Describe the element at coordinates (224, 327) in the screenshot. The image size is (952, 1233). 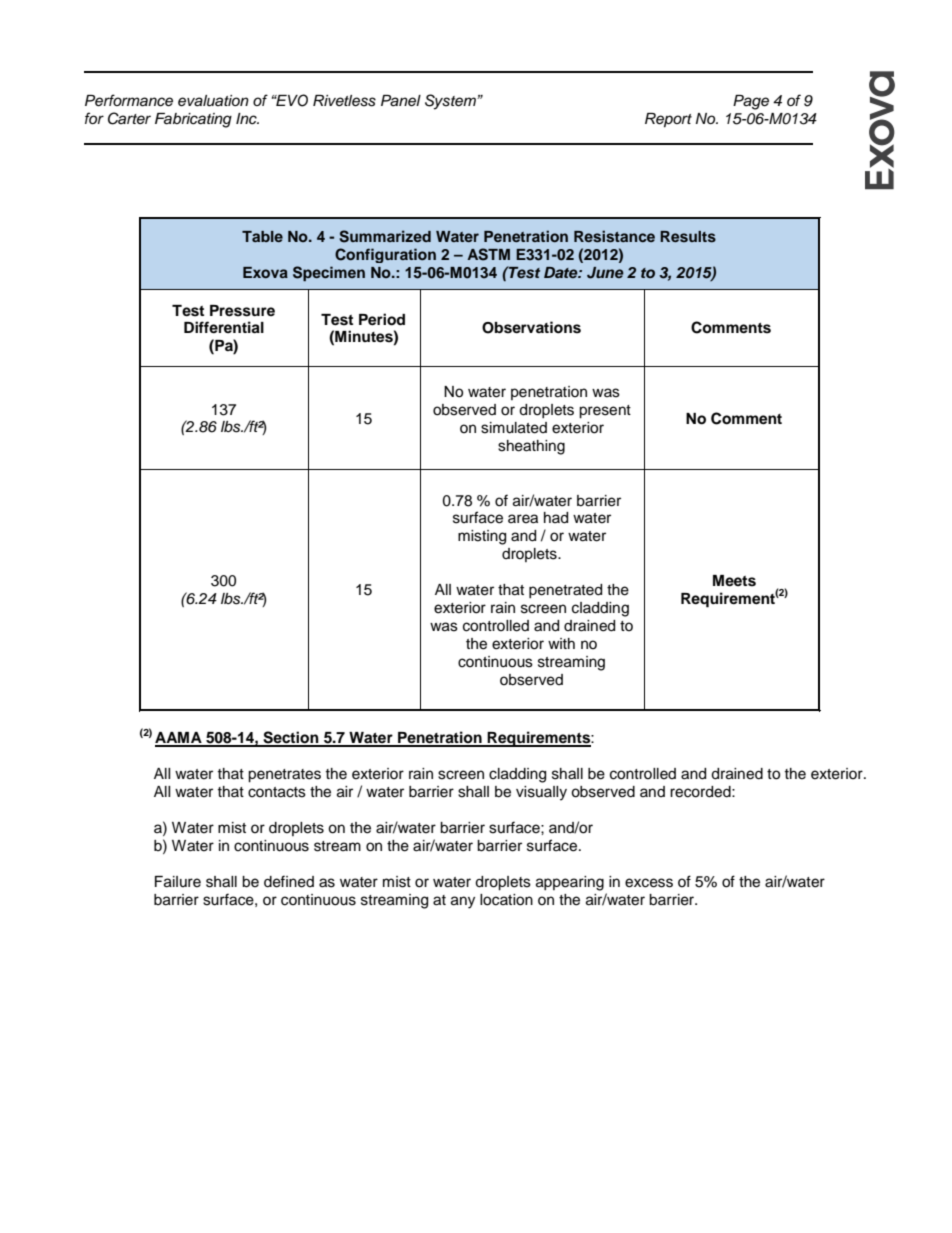
I see `Differential` at that location.
